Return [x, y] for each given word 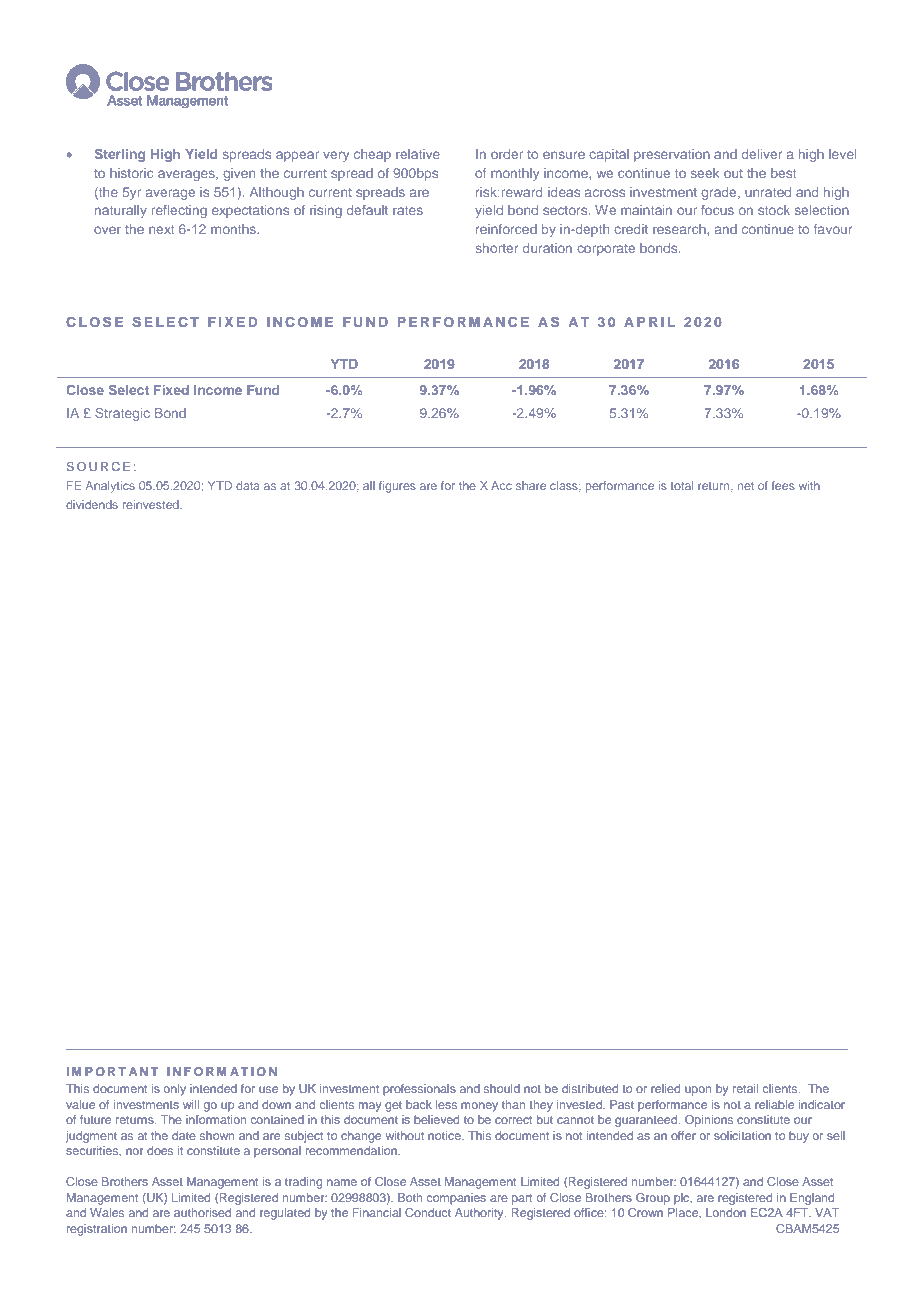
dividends [92, 504]
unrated [768, 192]
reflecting [179, 211]
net [746, 486]
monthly [515, 174]
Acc [501, 485]
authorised [202, 1212]
